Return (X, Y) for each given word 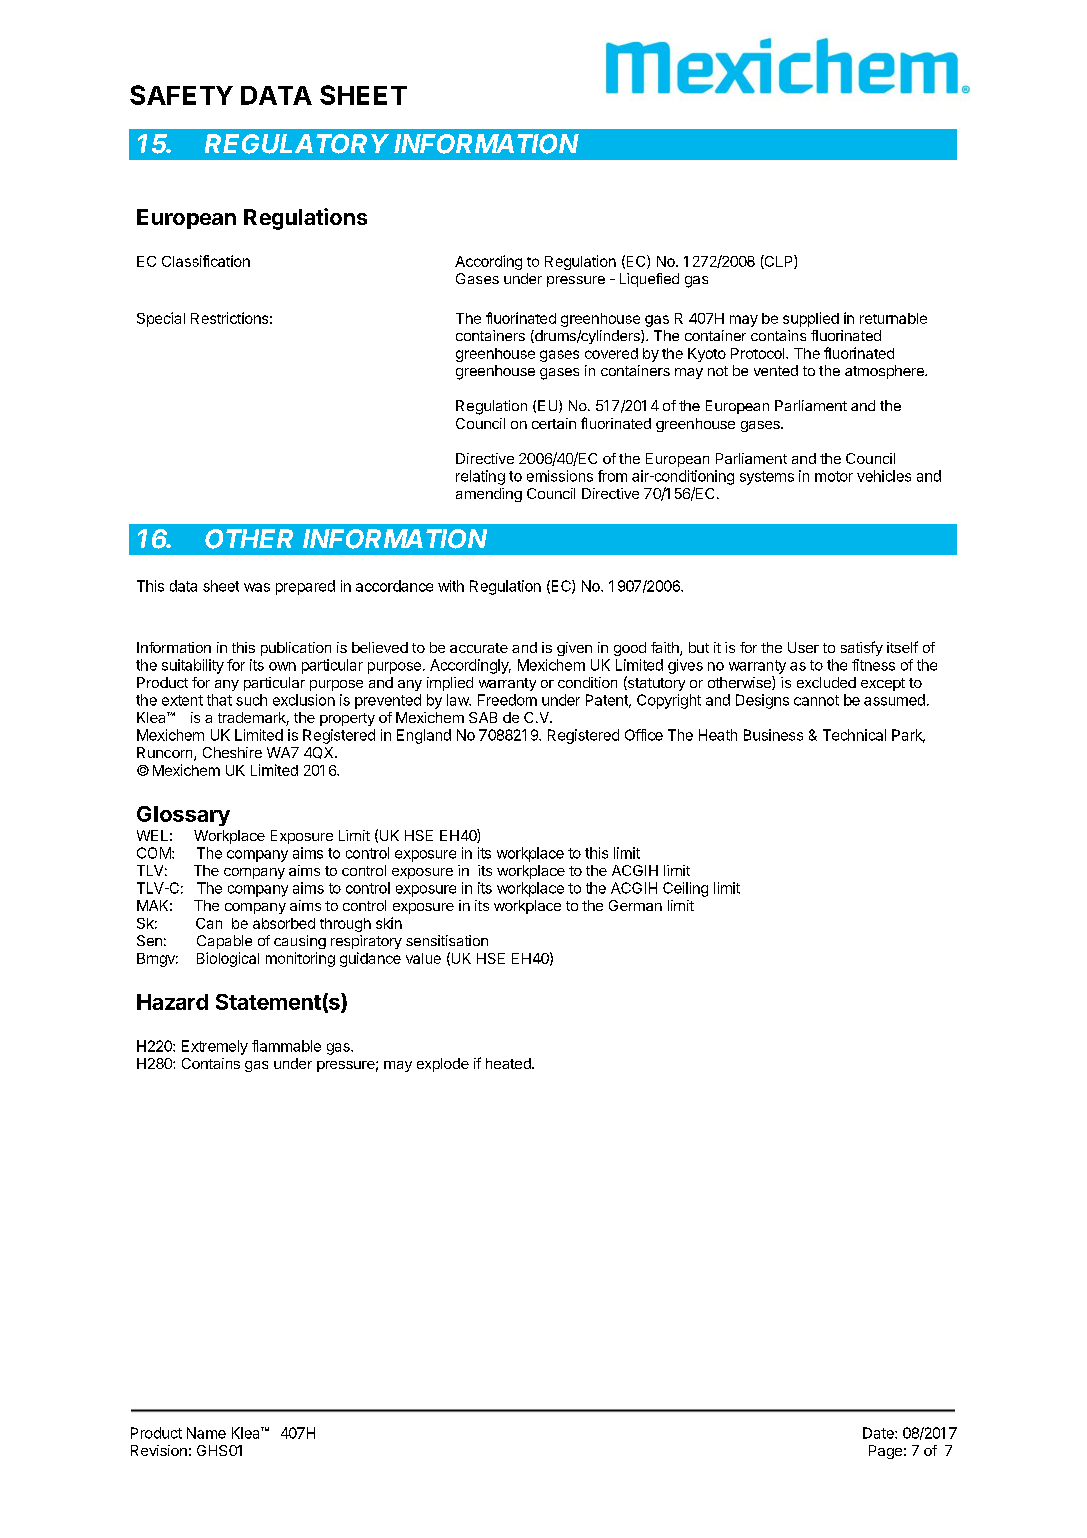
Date (879, 1433)
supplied (811, 319)
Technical (854, 735)
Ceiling (685, 889)
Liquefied (649, 280)
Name (206, 1433)
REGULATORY (297, 144)
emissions (560, 476)
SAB (483, 717)
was (257, 587)
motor (834, 476)
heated (509, 1063)
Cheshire (232, 752)
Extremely (215, 1047)
